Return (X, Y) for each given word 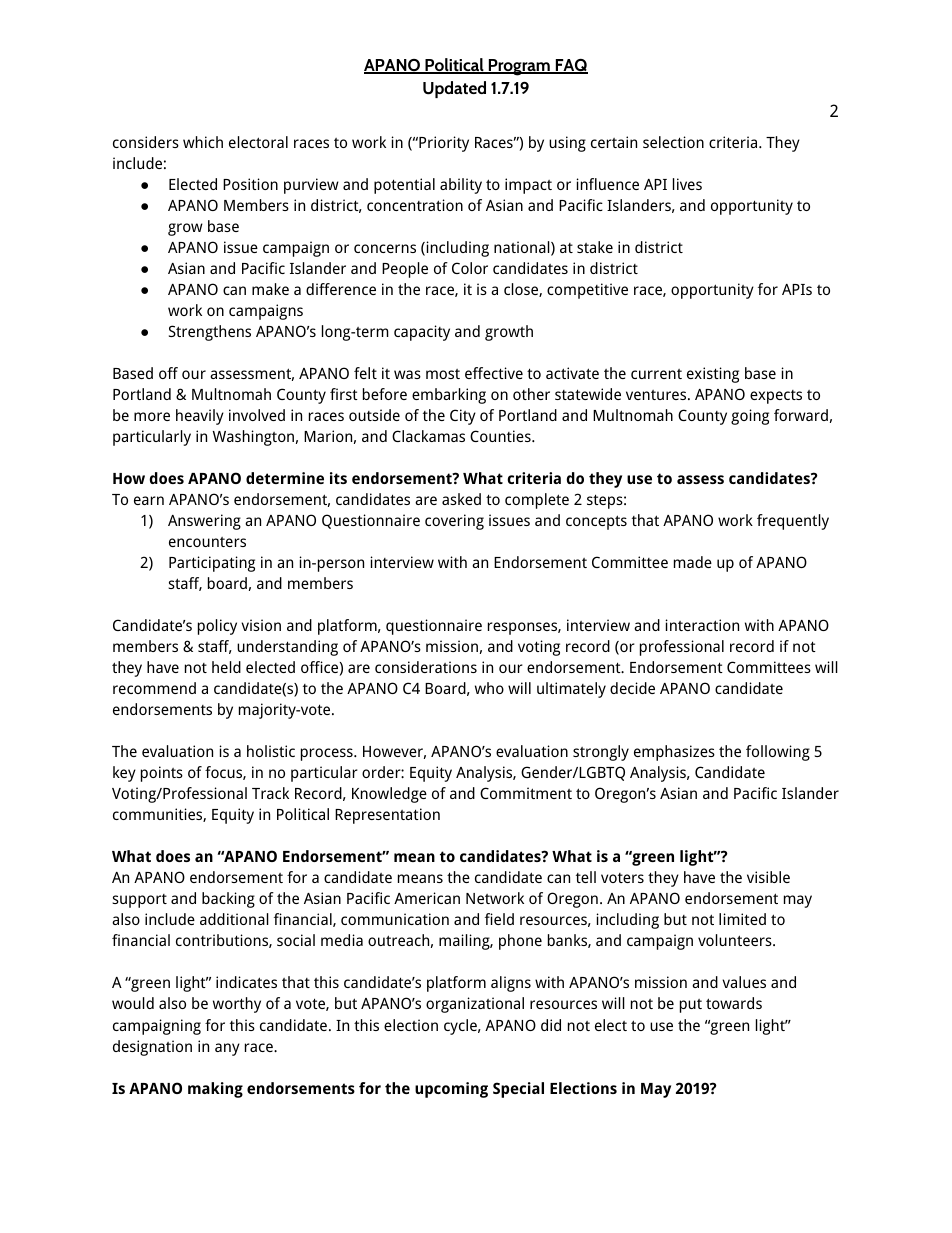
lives (687, 184)
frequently (793, 522)
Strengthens (210, 333)
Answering (204, 522)
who (489, 688)
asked (461, 499)
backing (228, 900)
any (227, 1049)
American (427, 898)
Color (470, 268)
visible (768, 877)
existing (713, 375)
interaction (702, 625)
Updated (454, 89)
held (226, 667)
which (203, 142)
